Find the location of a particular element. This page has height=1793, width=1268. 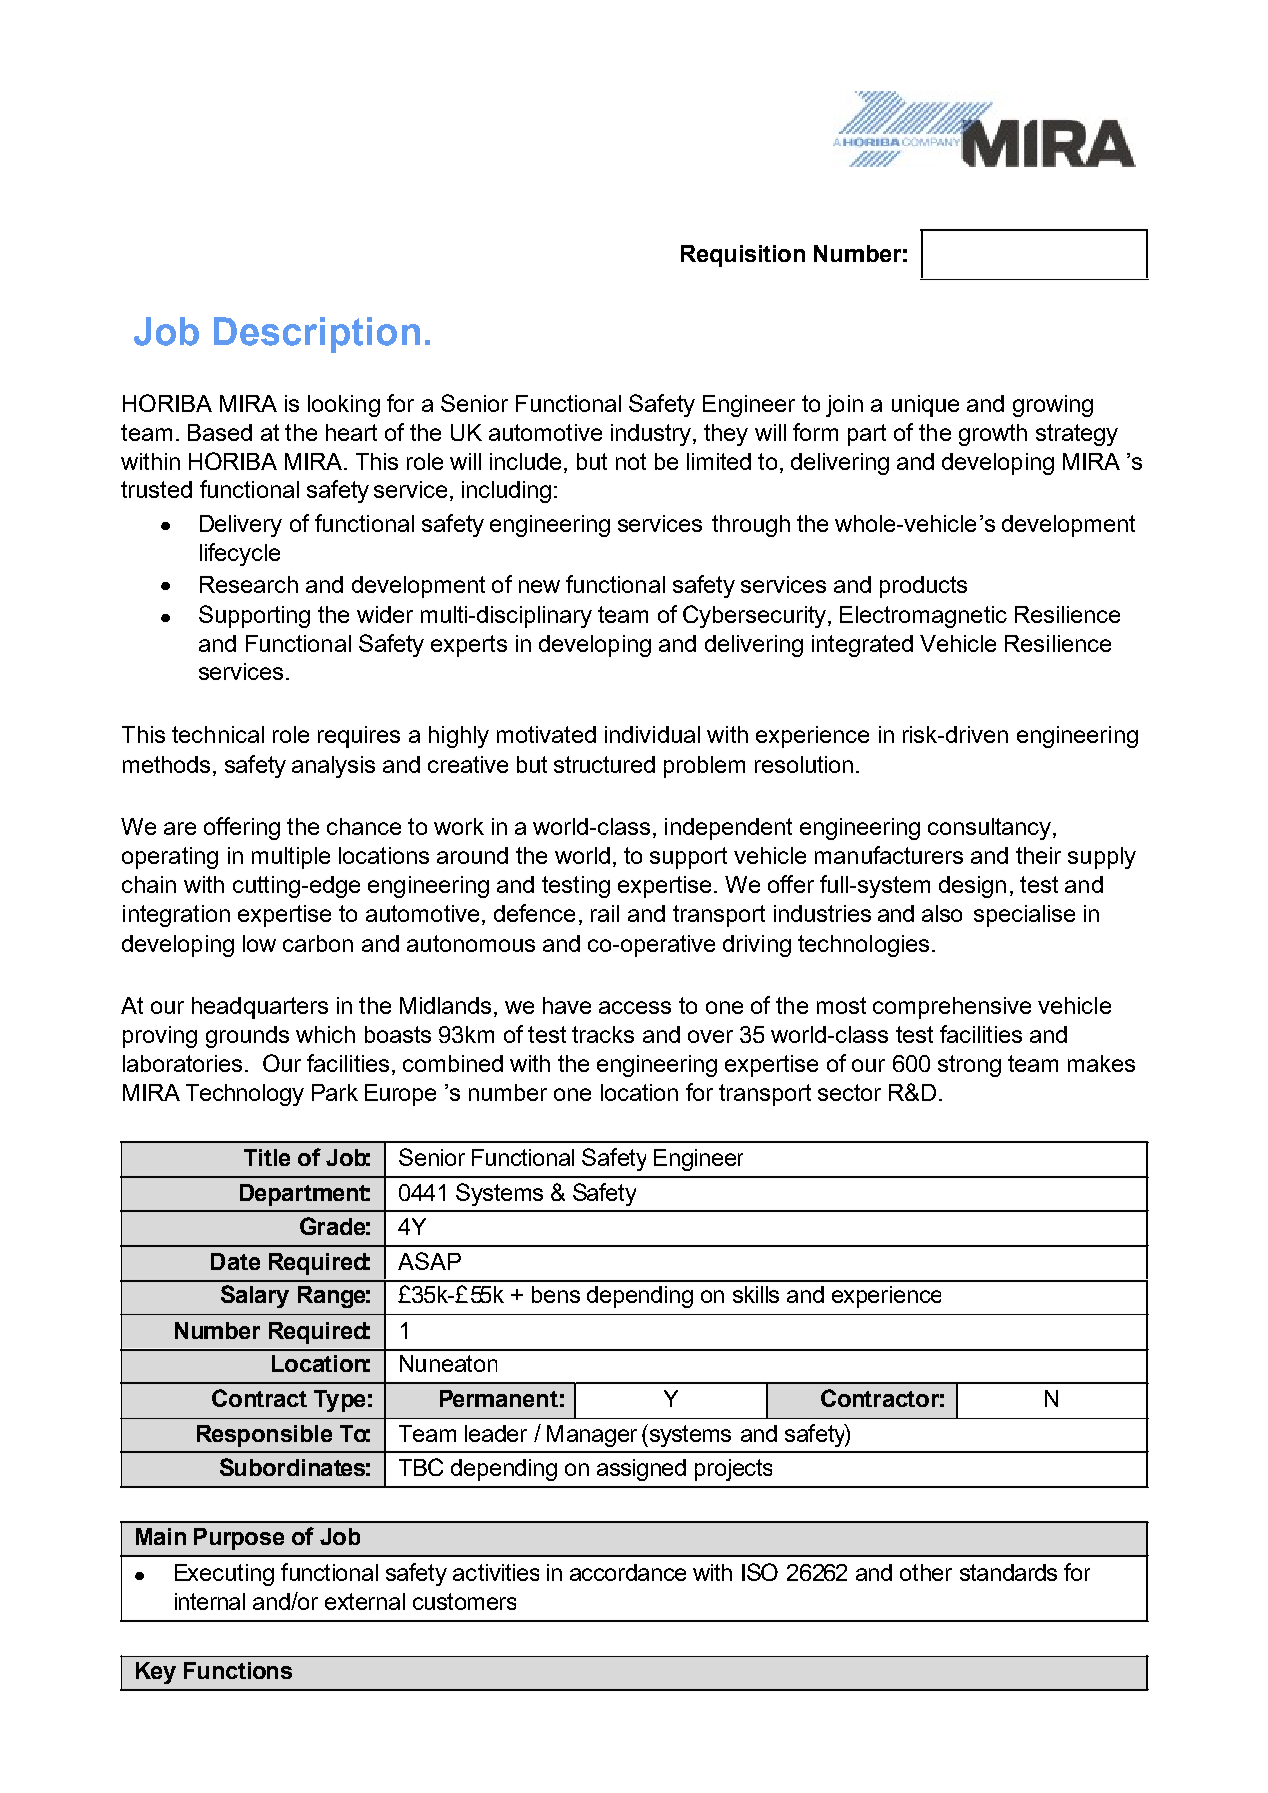

skills is located at coordinates (756, 1294).
